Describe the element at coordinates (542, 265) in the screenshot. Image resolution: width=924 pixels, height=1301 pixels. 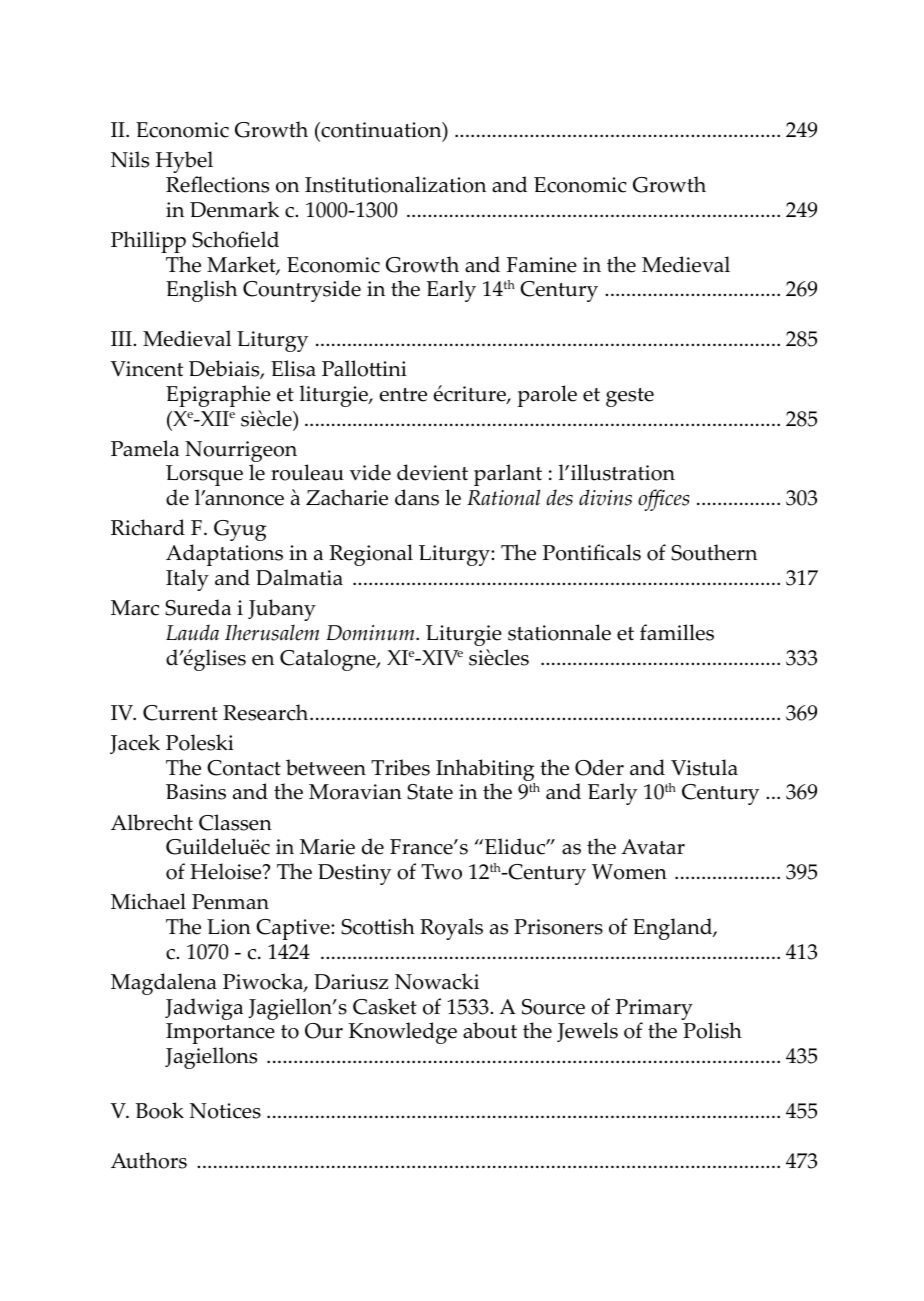
I see `Famine` at that location.
